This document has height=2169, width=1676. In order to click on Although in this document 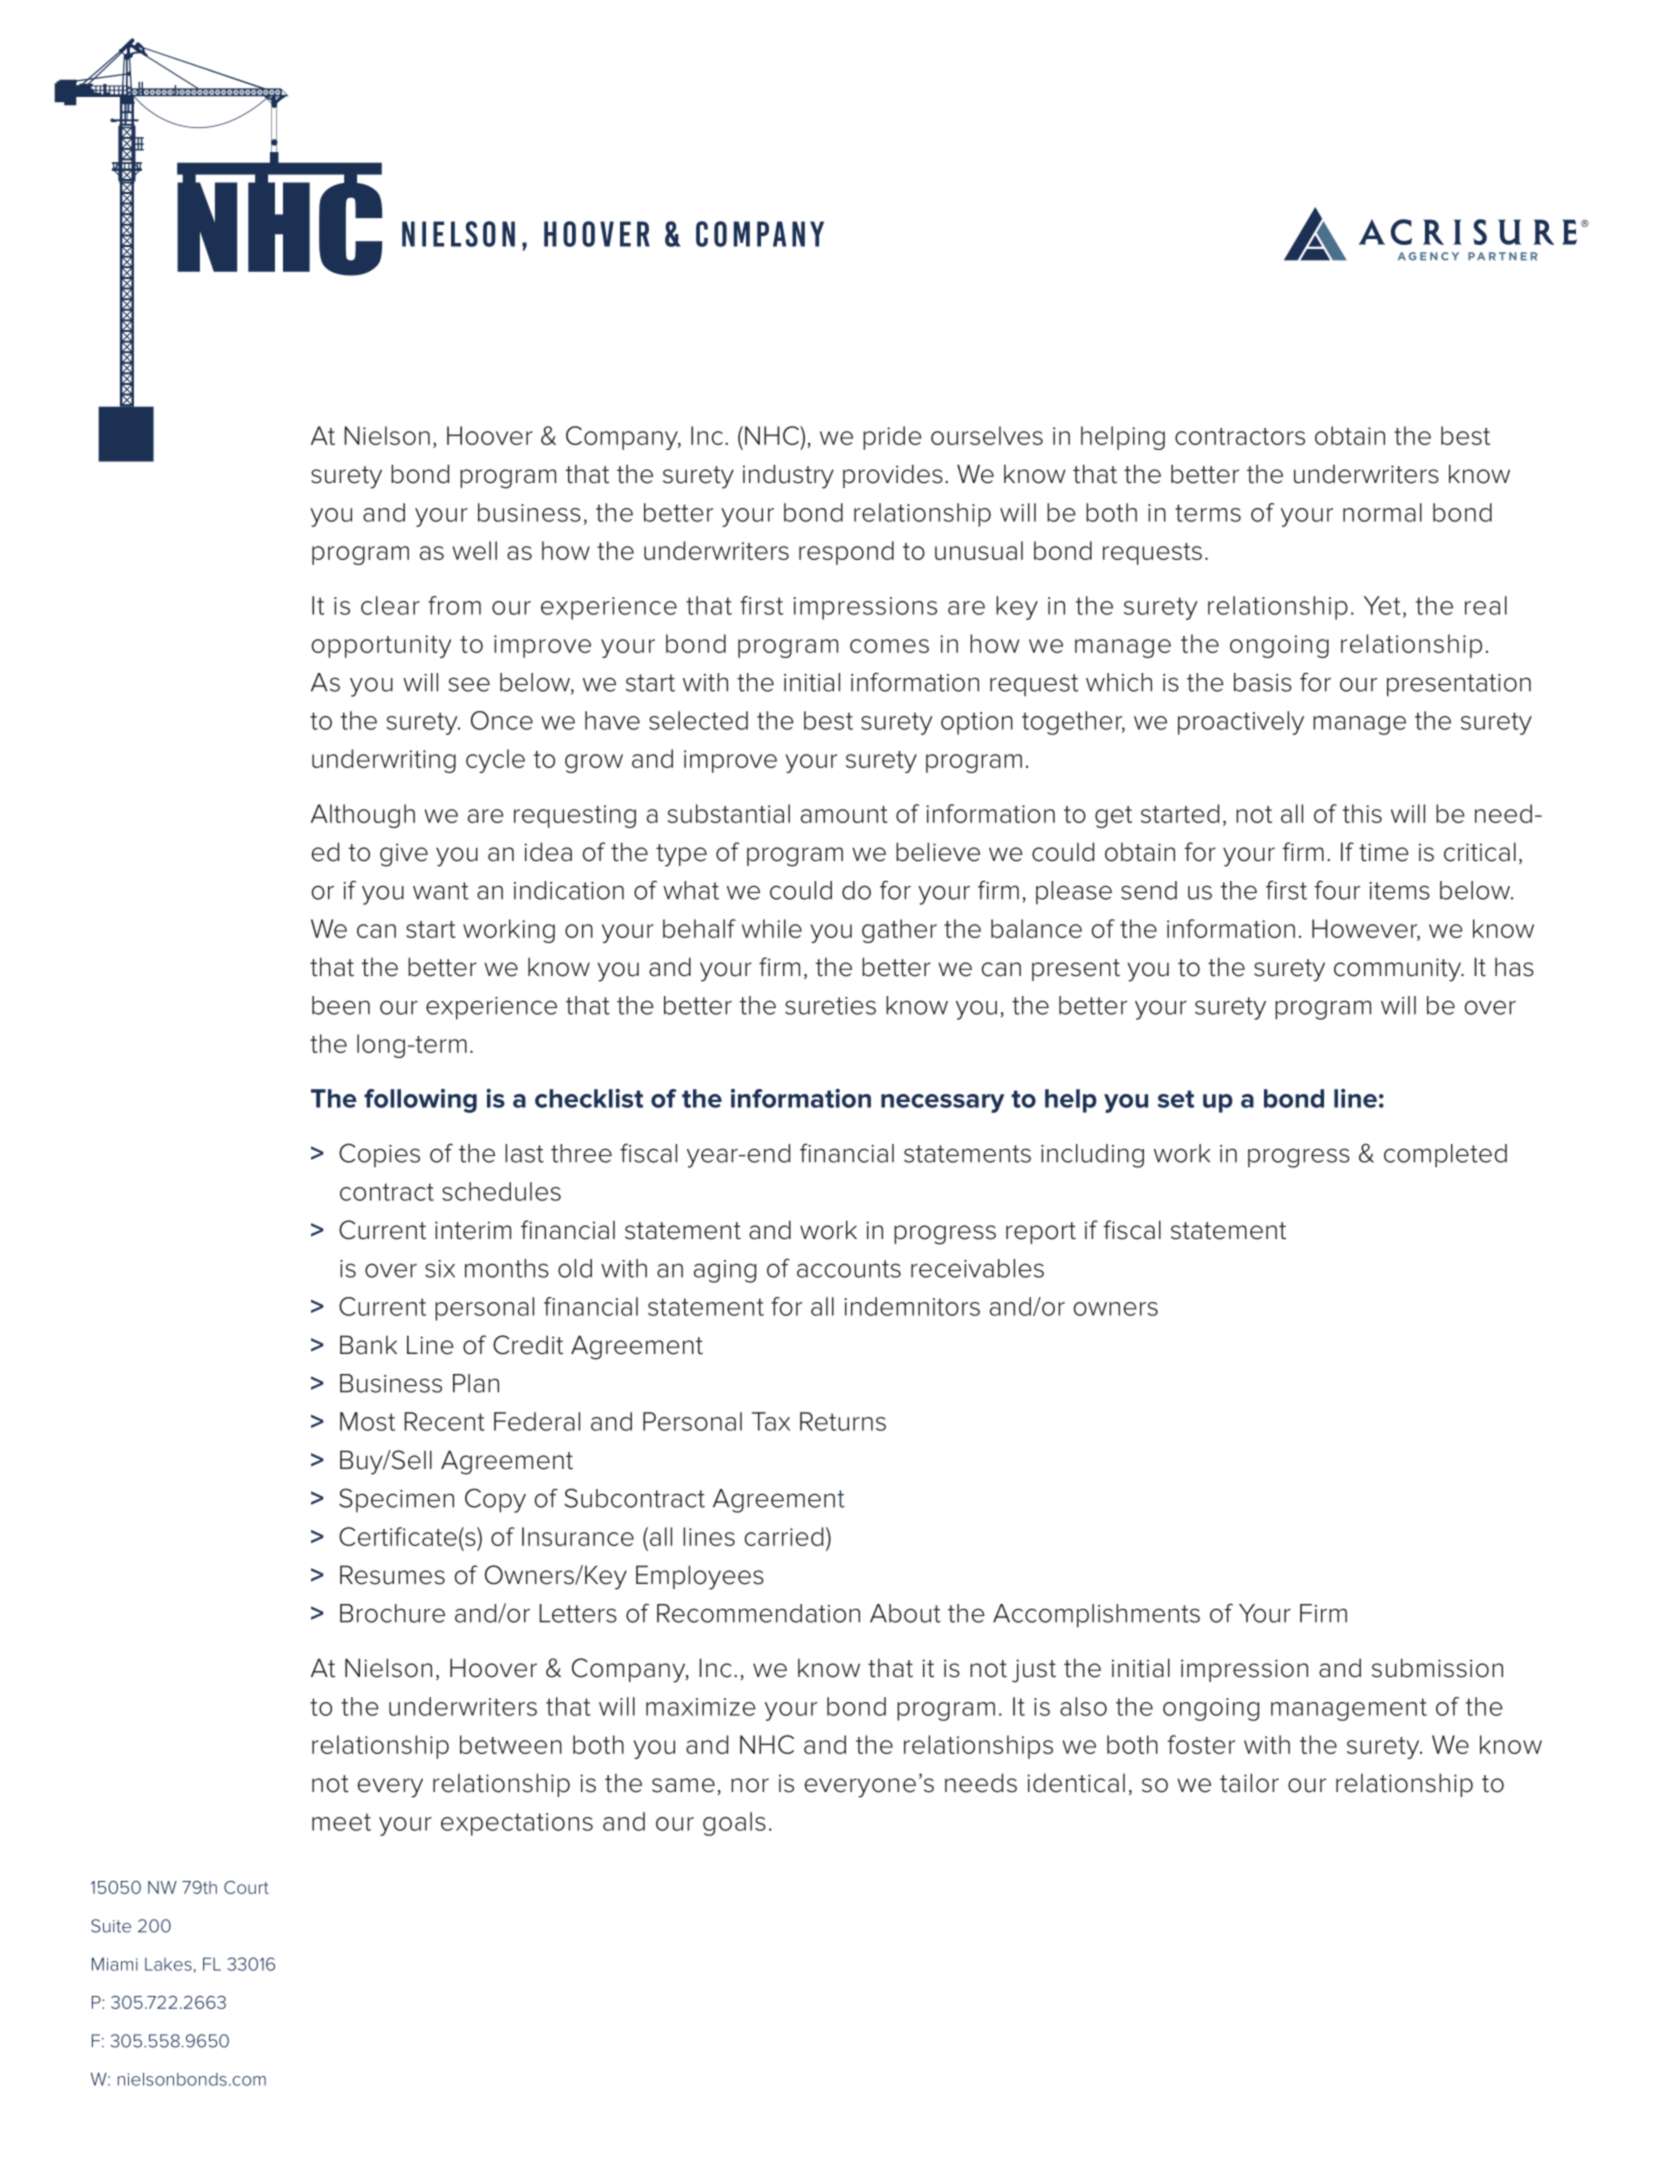, I will do `click(363, 816)`.
